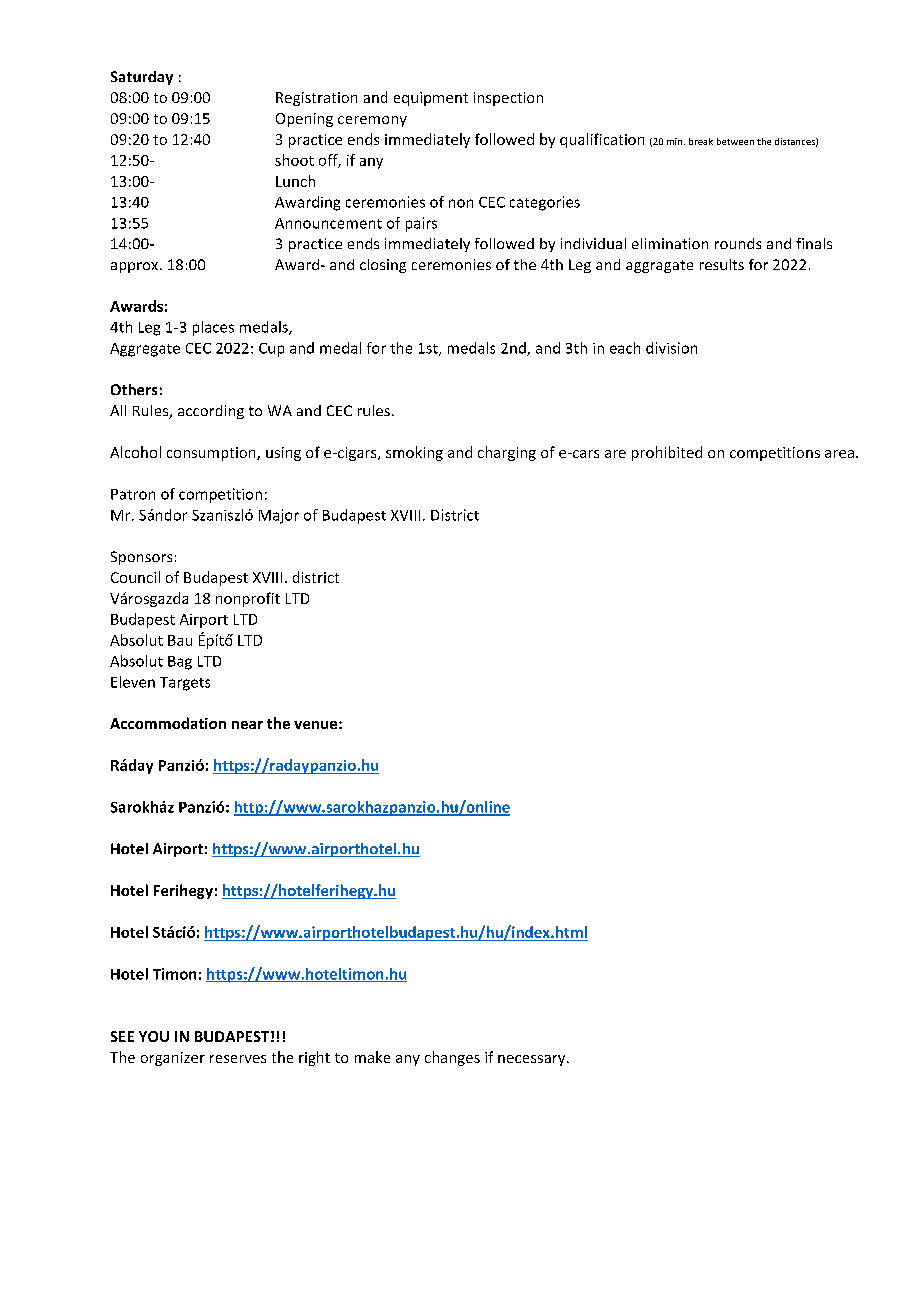 Image resolution: width=924 pixels, height=1308 pixels. Describe the element at coordinates (154, 1036) in the screenshot. I see `YOU` at that location.
